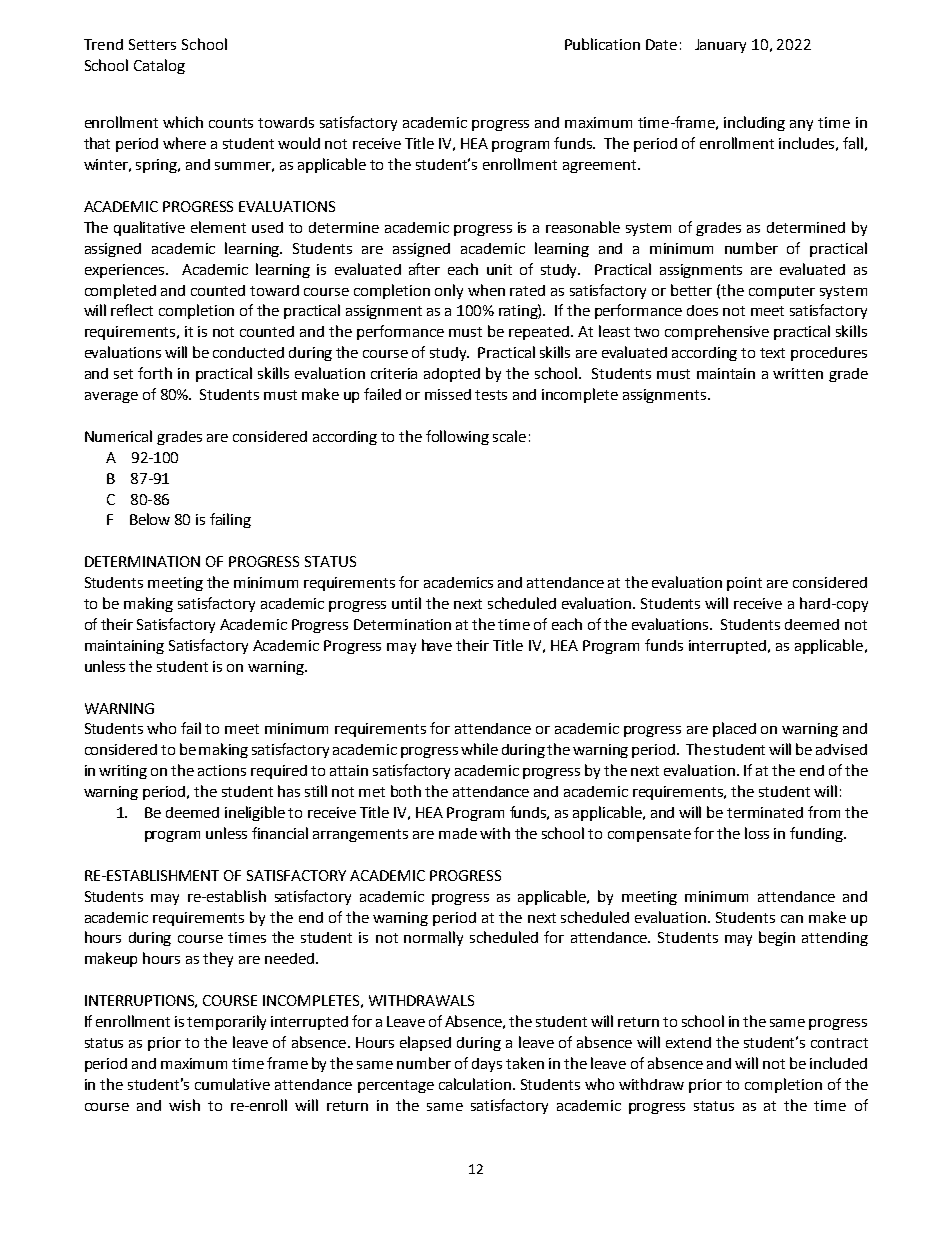  What do you see at coordinates (475, 1084) in the document?
I see `calculation` at bounding box center [475, 1084].
